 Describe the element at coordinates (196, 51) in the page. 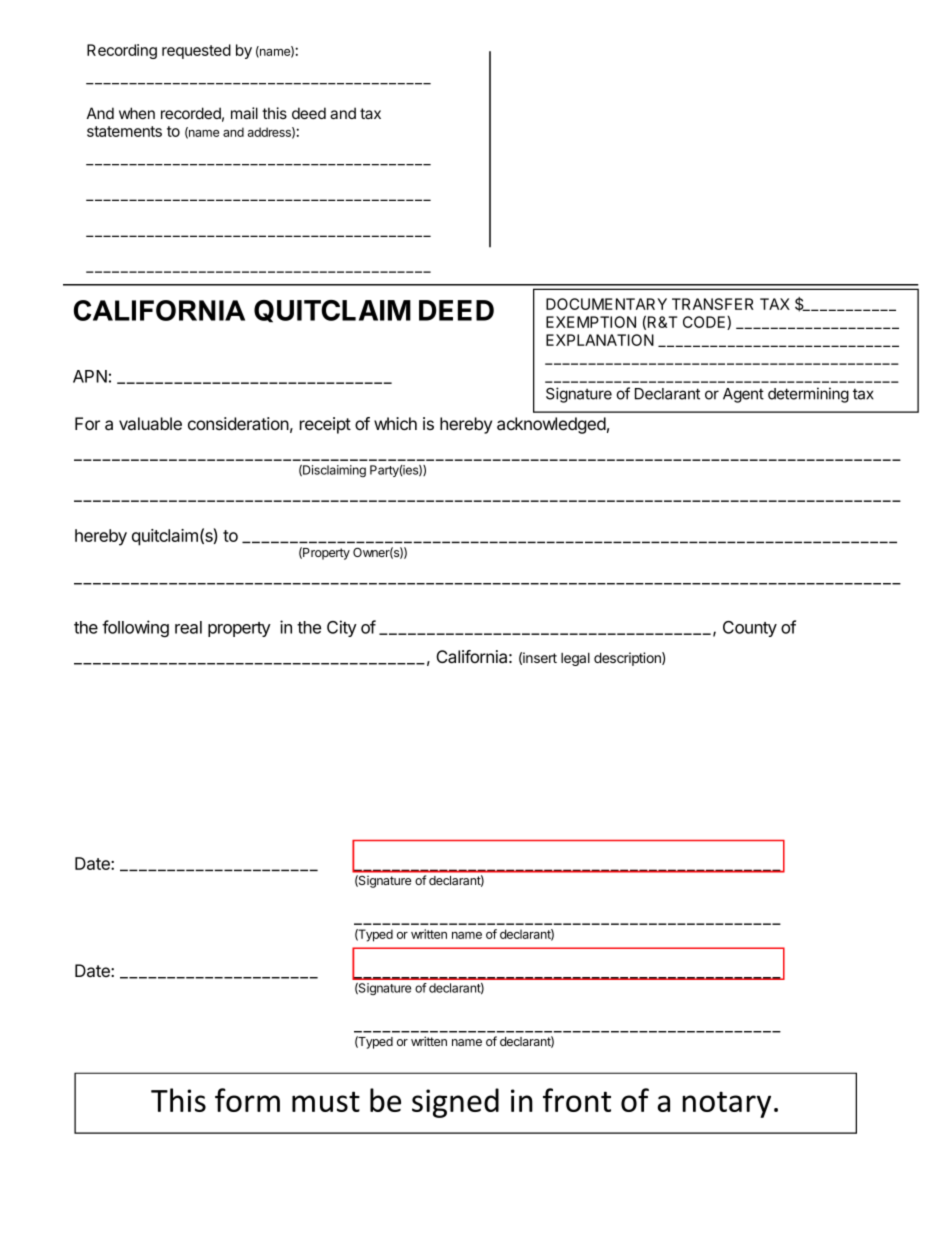

I see `requested` at that location.
